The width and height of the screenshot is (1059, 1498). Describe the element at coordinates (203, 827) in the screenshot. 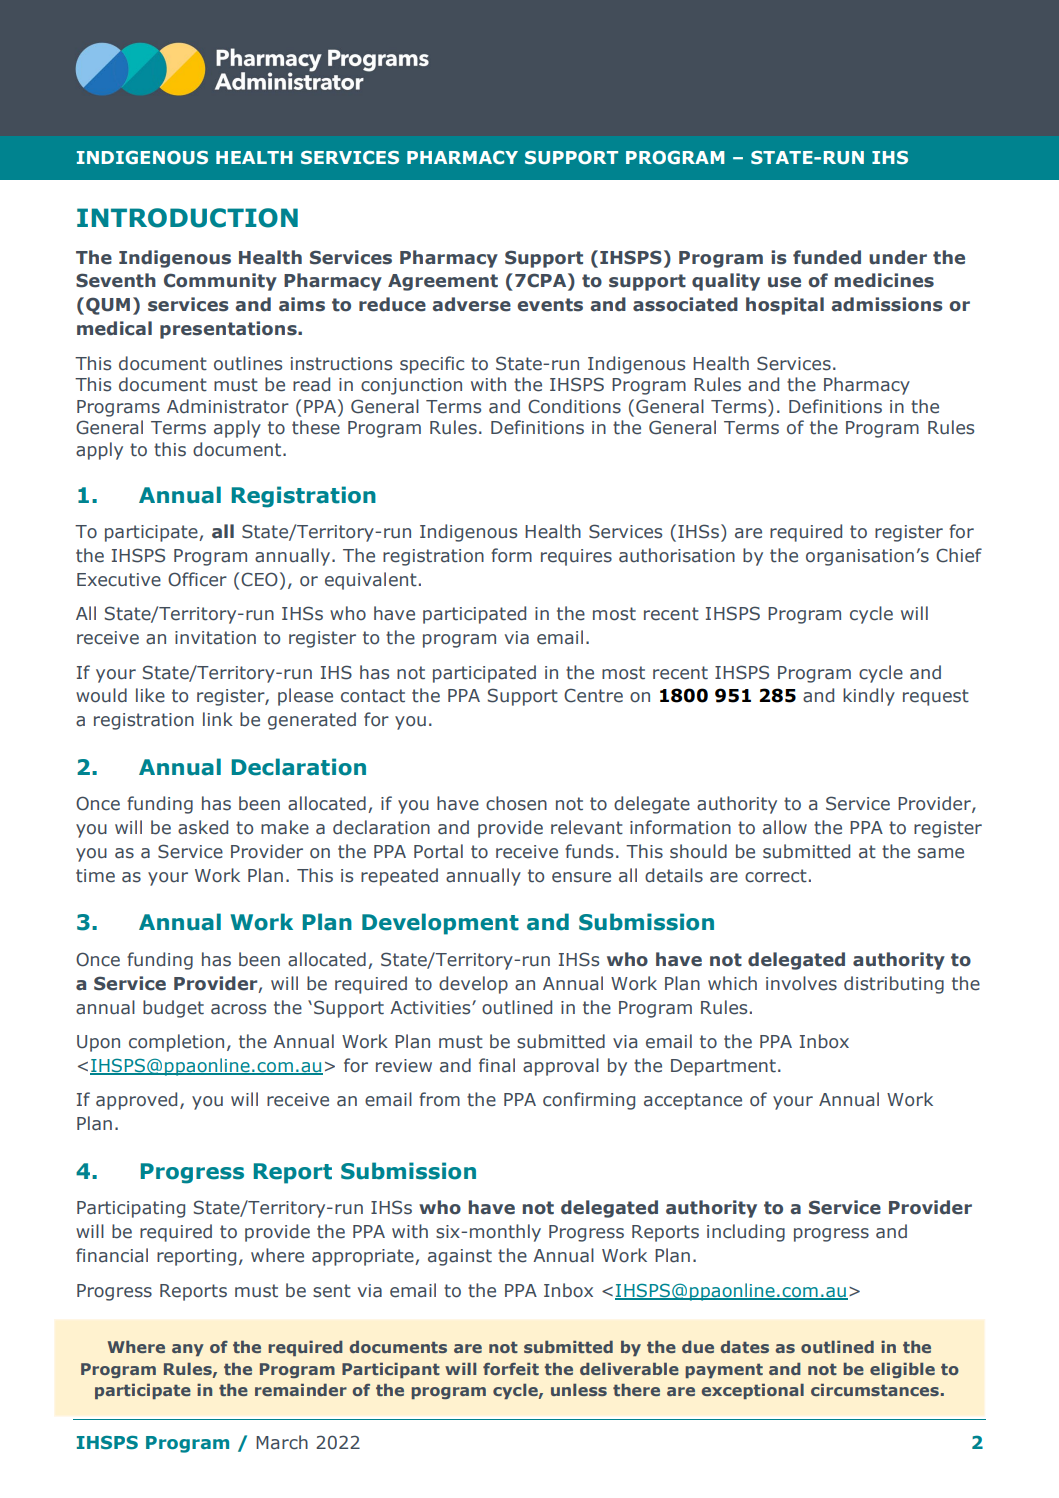

I see `asked` at that location.
